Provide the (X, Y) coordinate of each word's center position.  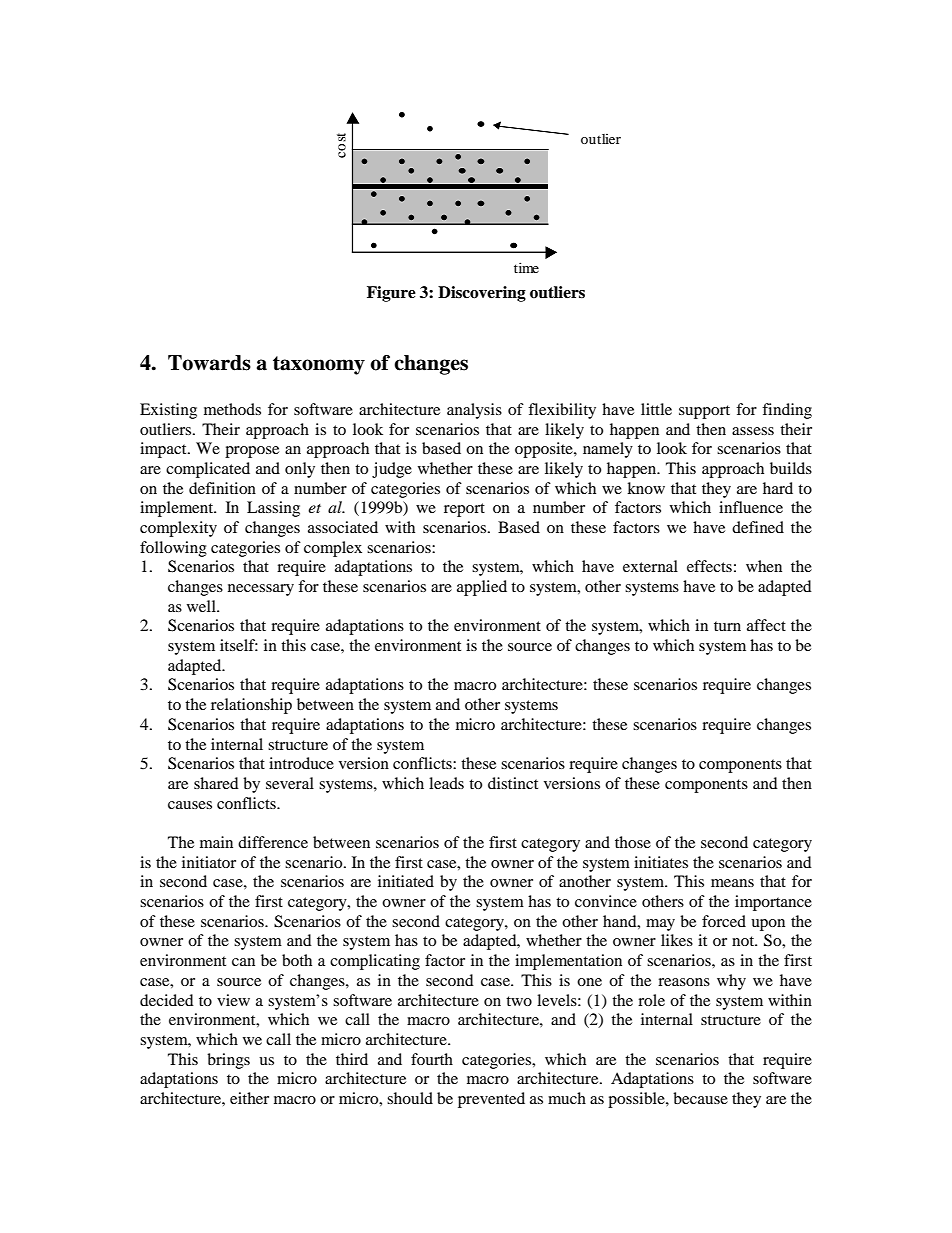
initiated (406, 881)
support (704, 412)
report (464, 510)
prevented (491, 1100)
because (700, 1098)
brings (228, 1061)
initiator (209, 862)
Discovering (482, 294)
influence (751, 507)
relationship (251, 706)
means (732, 883)
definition (222, 488)
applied (482, 588)
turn (727, 626)
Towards (209, 363)
